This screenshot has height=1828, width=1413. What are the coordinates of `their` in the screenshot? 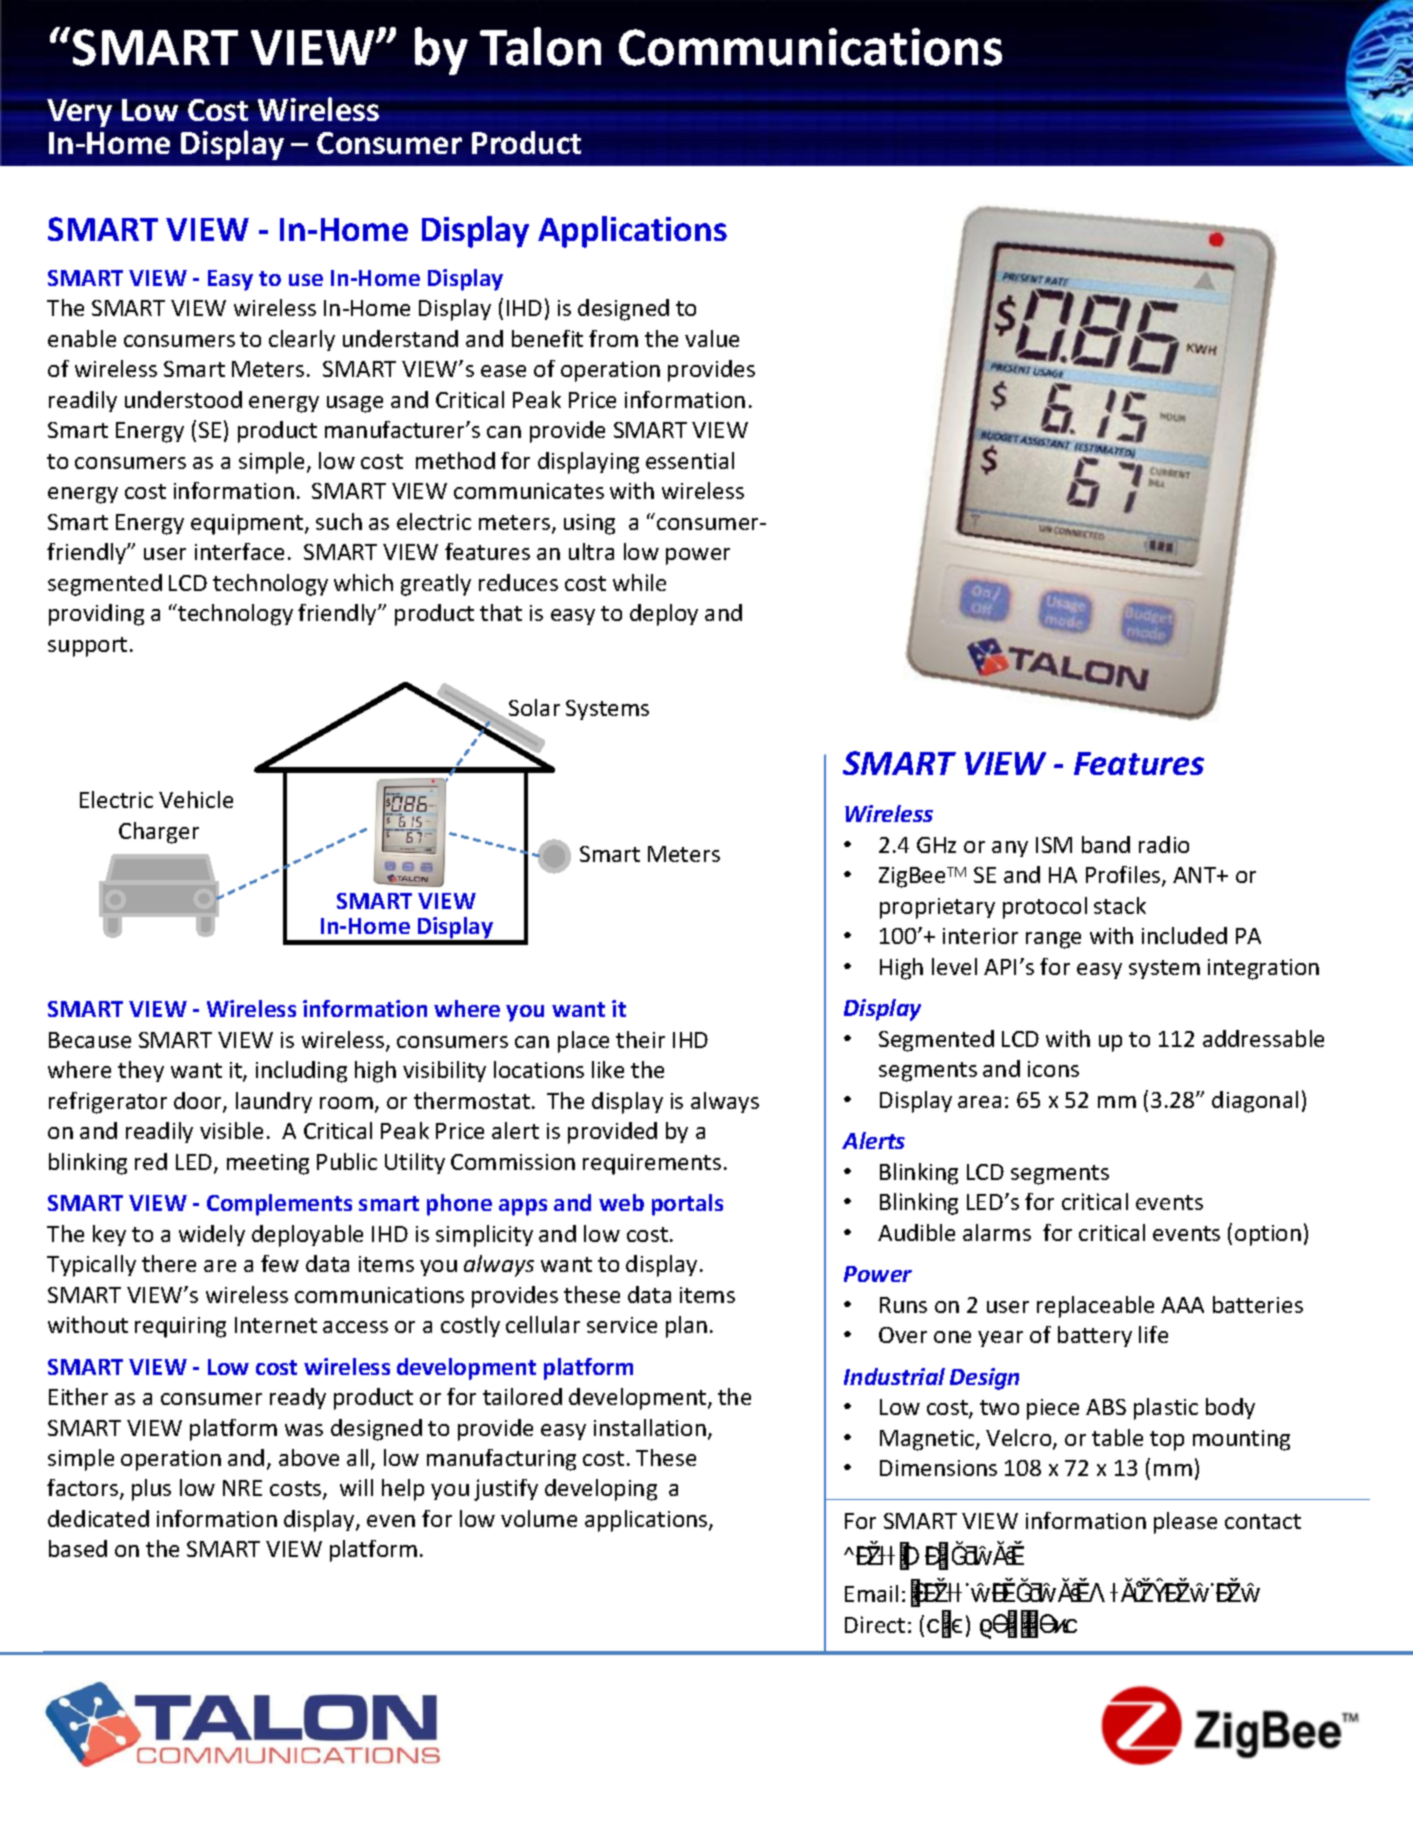 It's located at (640, 1039).
